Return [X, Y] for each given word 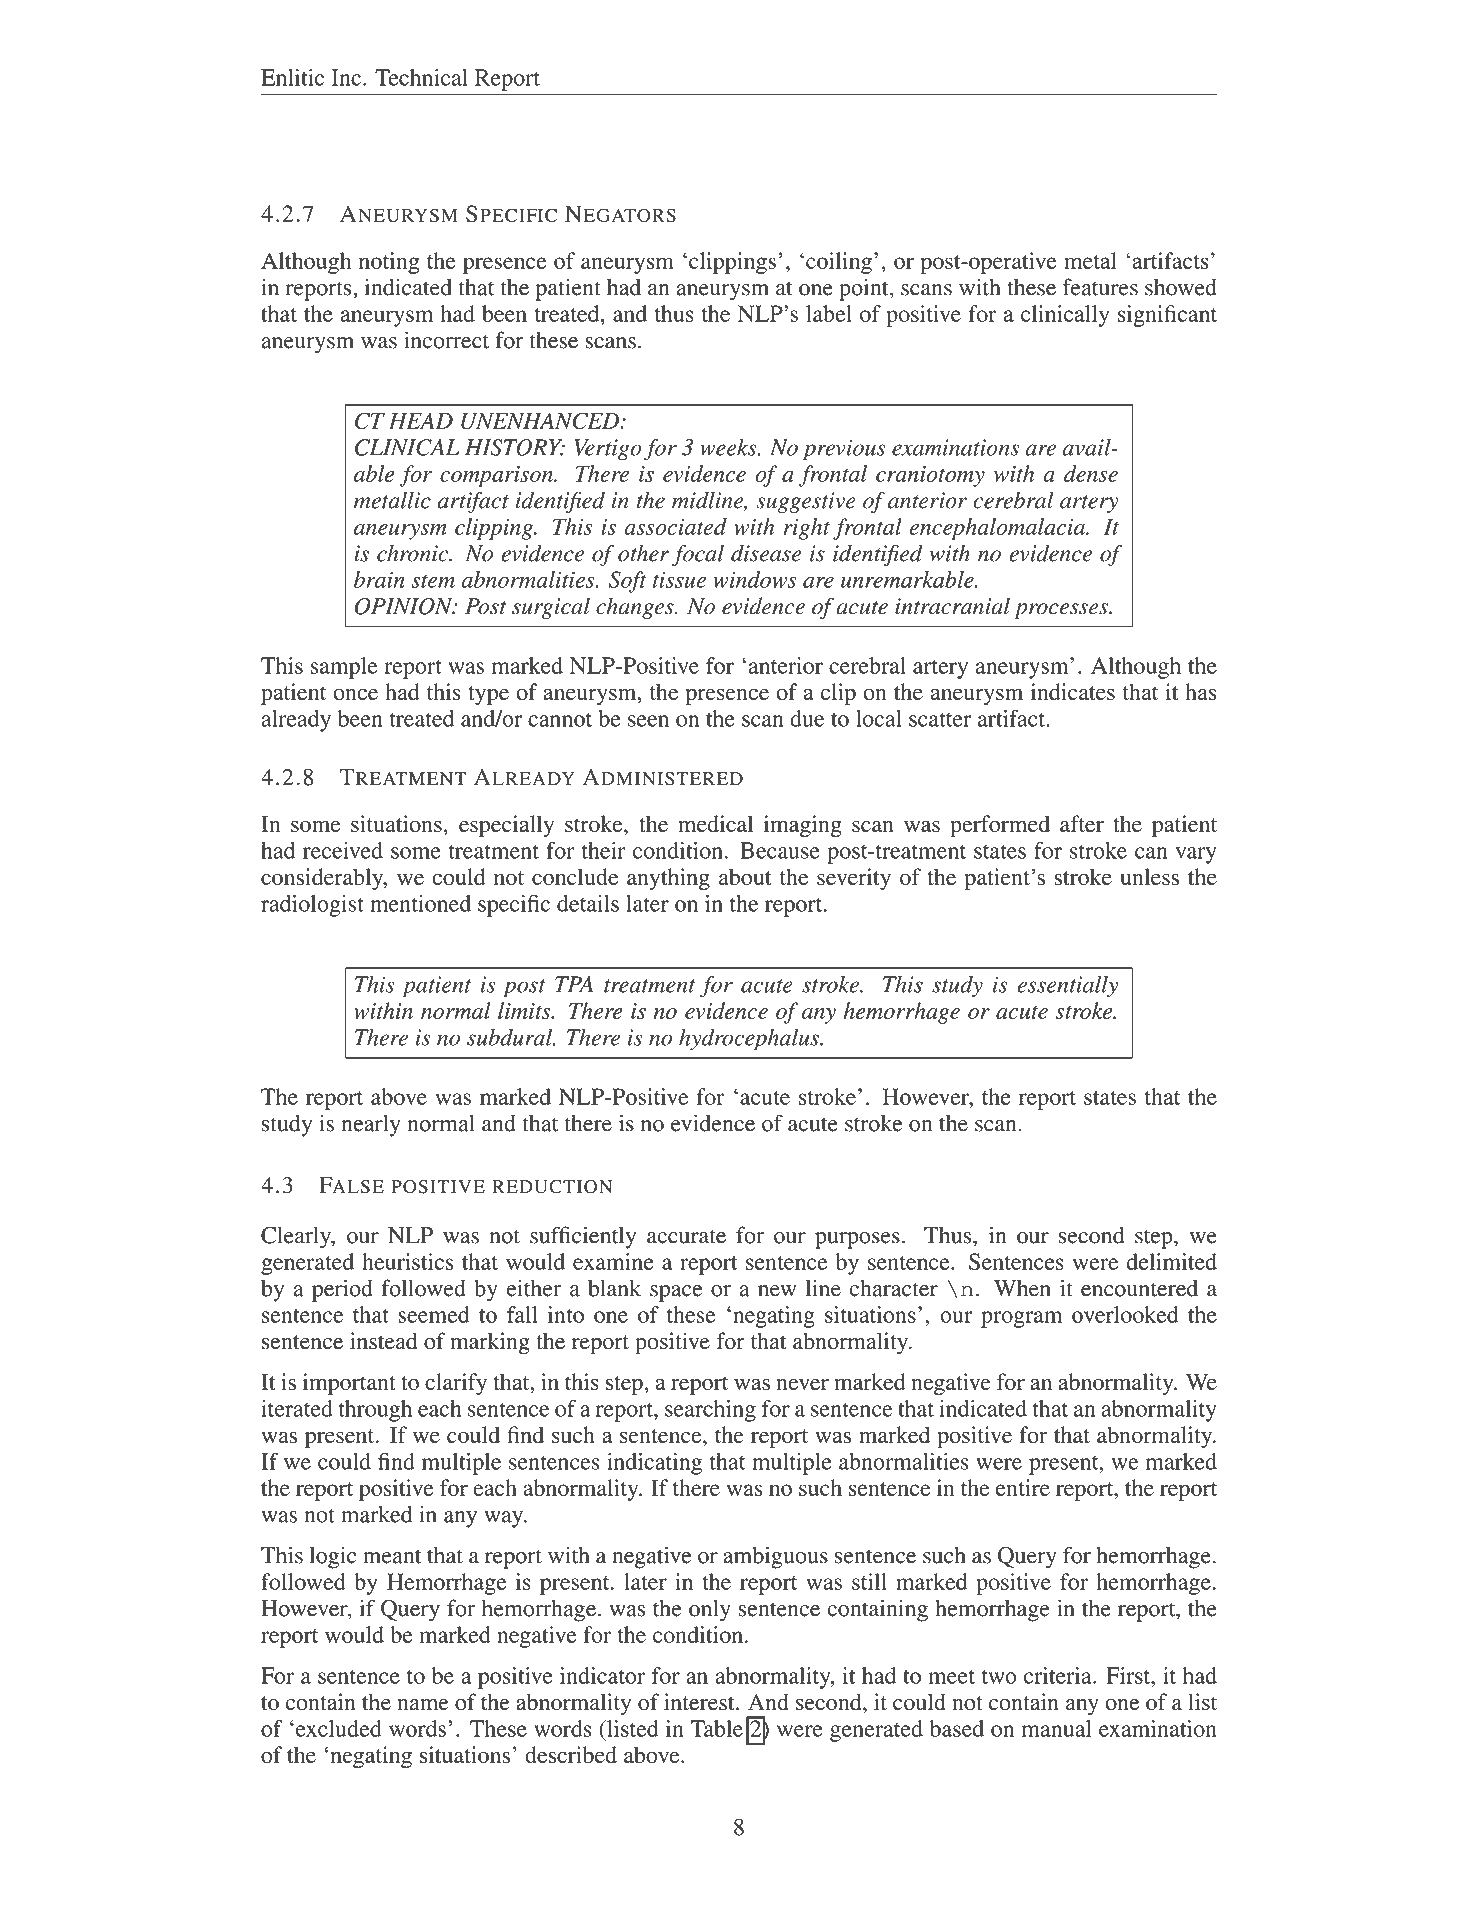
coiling [839, 263]
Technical [421, 77]
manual [1057, 1728]
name [423, 1705]
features [1100, 287]
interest [700, 1702]
